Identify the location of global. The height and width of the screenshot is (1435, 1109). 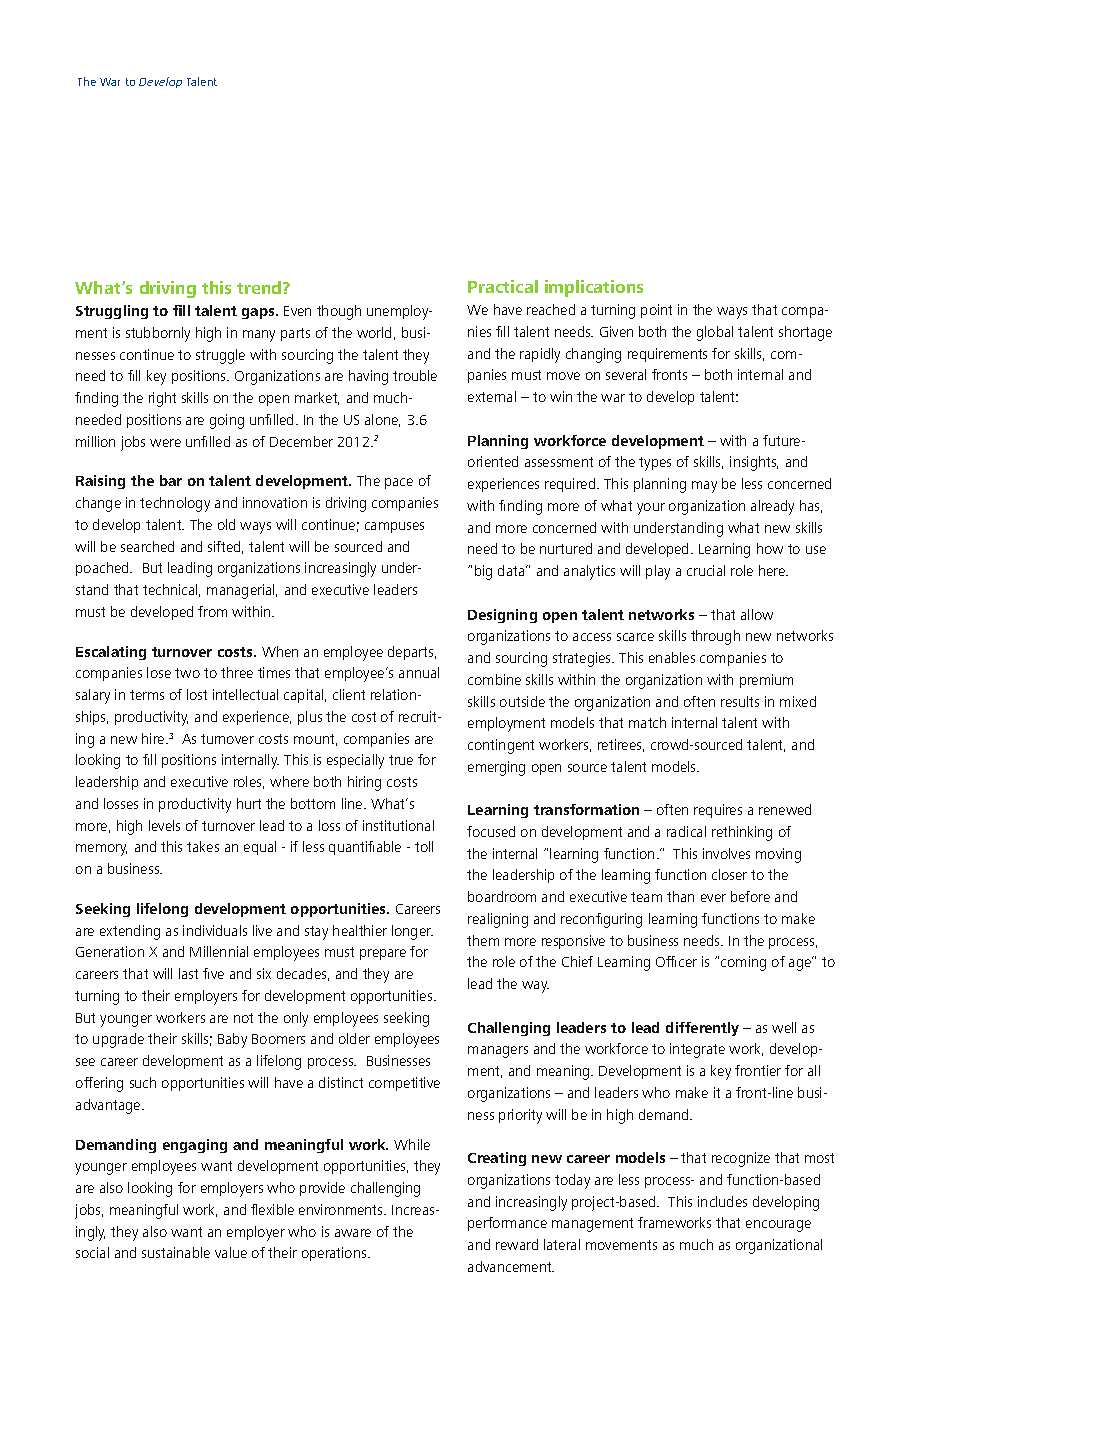
(715, 333).
